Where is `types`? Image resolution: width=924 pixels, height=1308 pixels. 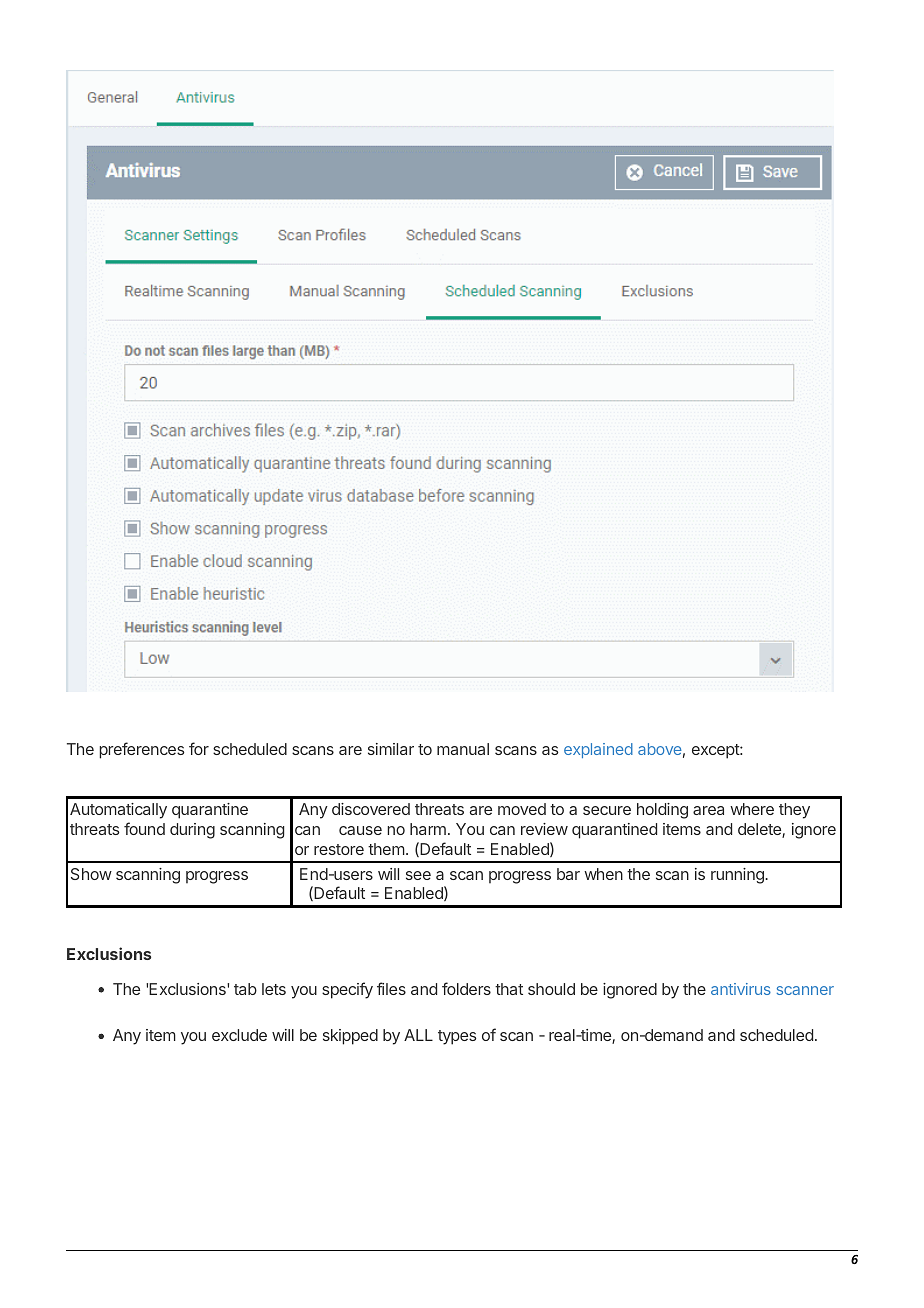 types is located at coordinates (457, 1037).
